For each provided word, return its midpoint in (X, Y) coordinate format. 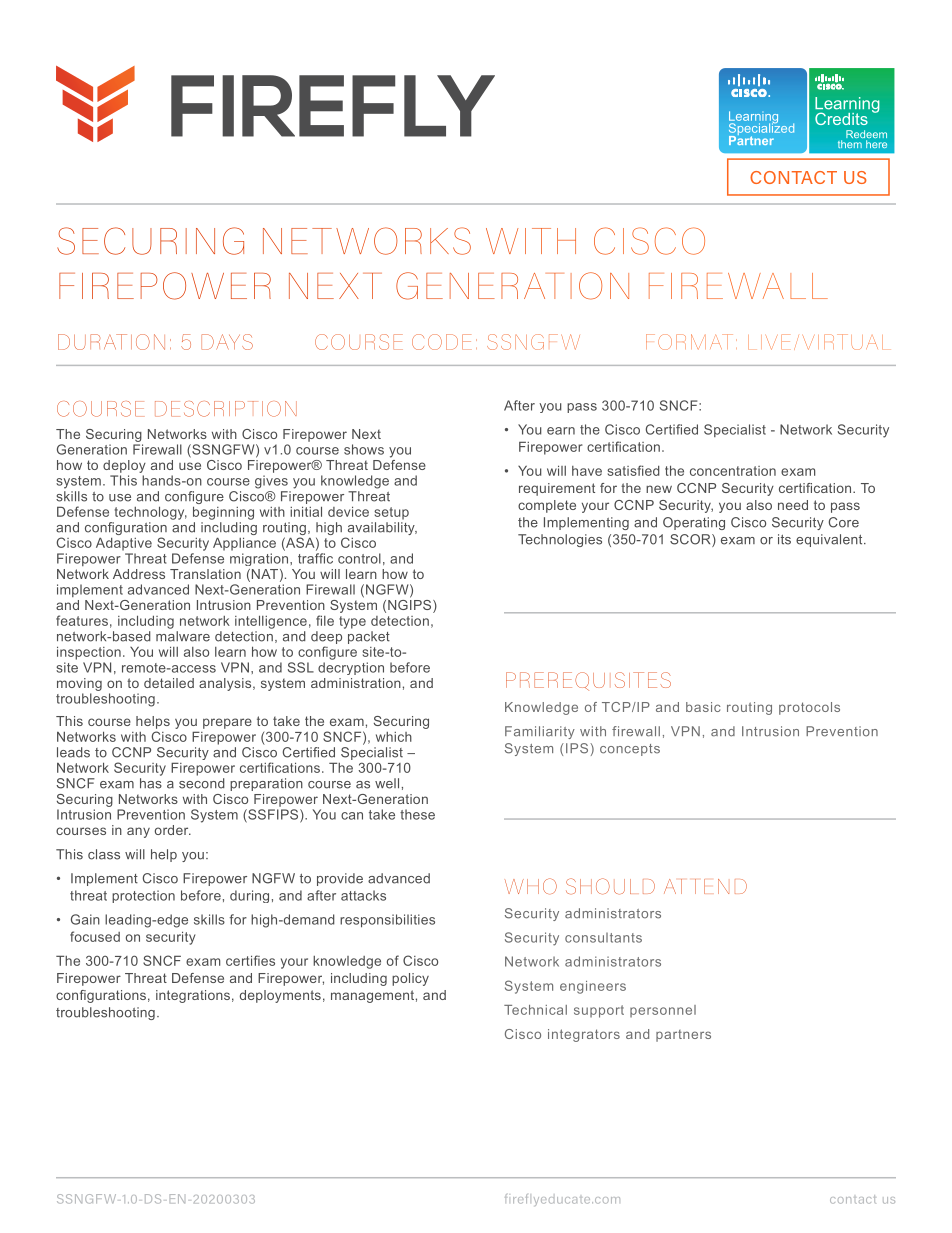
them (850, 144)
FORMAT (689, 342)
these (417, 814)
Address (139, 574)
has (151, 783)
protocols (809, 708)
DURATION (111, 342)
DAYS (227, 342)
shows (364, 449)
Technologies (560, 540)
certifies (250, 960)
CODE (441, 342)
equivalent (830, 540)
